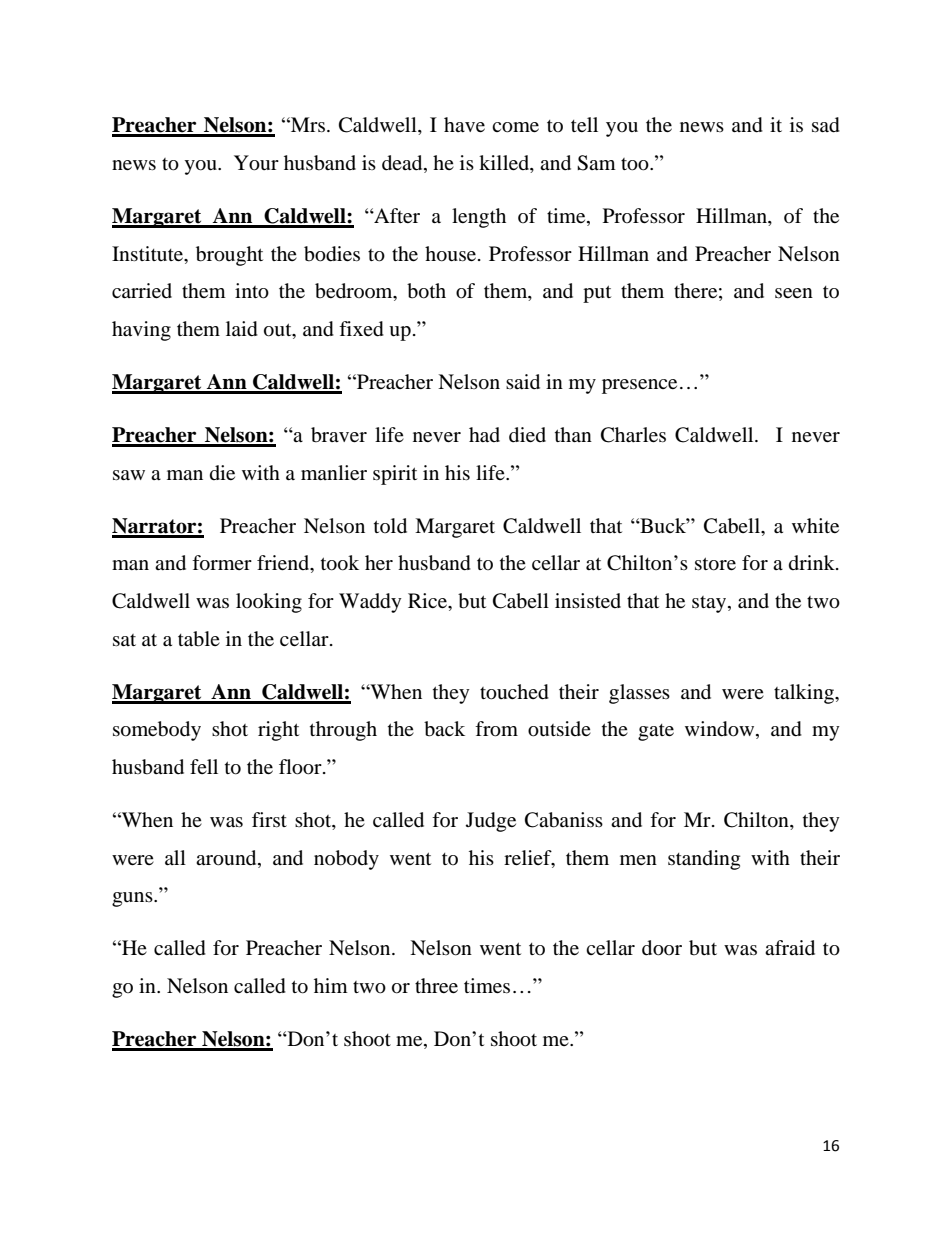  I want to click on guns, so click(133, 899).
